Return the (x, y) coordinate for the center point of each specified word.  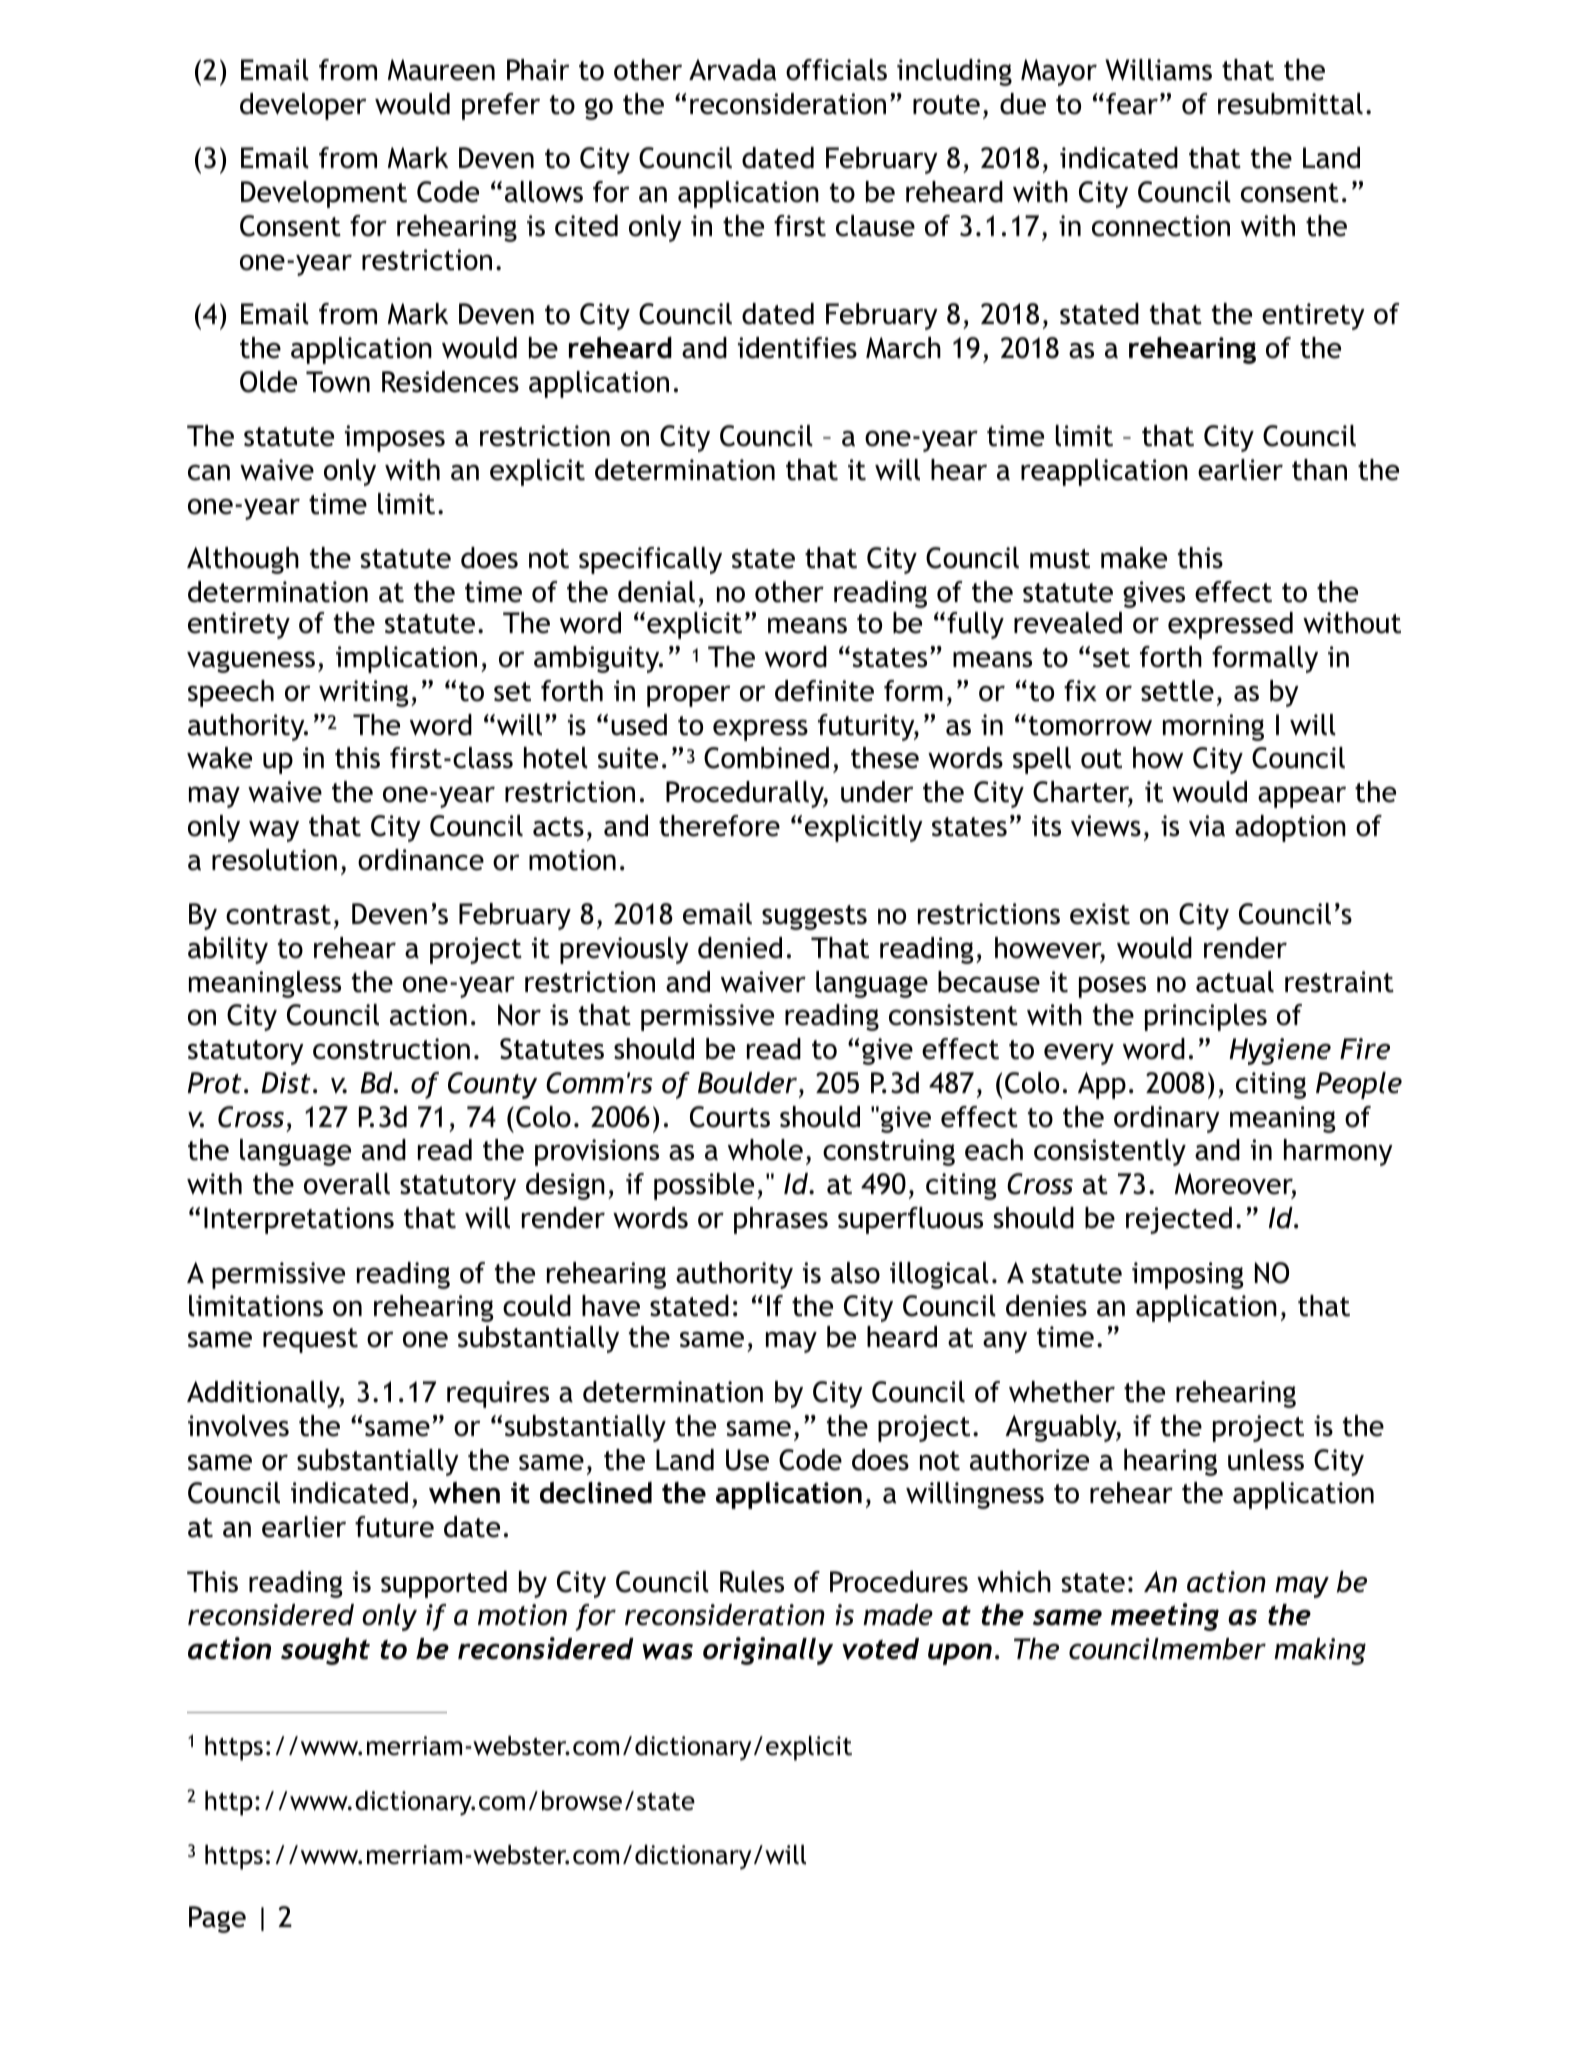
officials (836, 70)
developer (303, 106)
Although (243, 560)
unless (1266, 1460)
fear (1132, 104)
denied (740, 948)
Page (217, 1919)
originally (768, 1651)
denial (656, 592)
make (1134, 558)
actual (1235, 982)
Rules (752, 1582)
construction (391, 1049)
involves (238, 1426)
